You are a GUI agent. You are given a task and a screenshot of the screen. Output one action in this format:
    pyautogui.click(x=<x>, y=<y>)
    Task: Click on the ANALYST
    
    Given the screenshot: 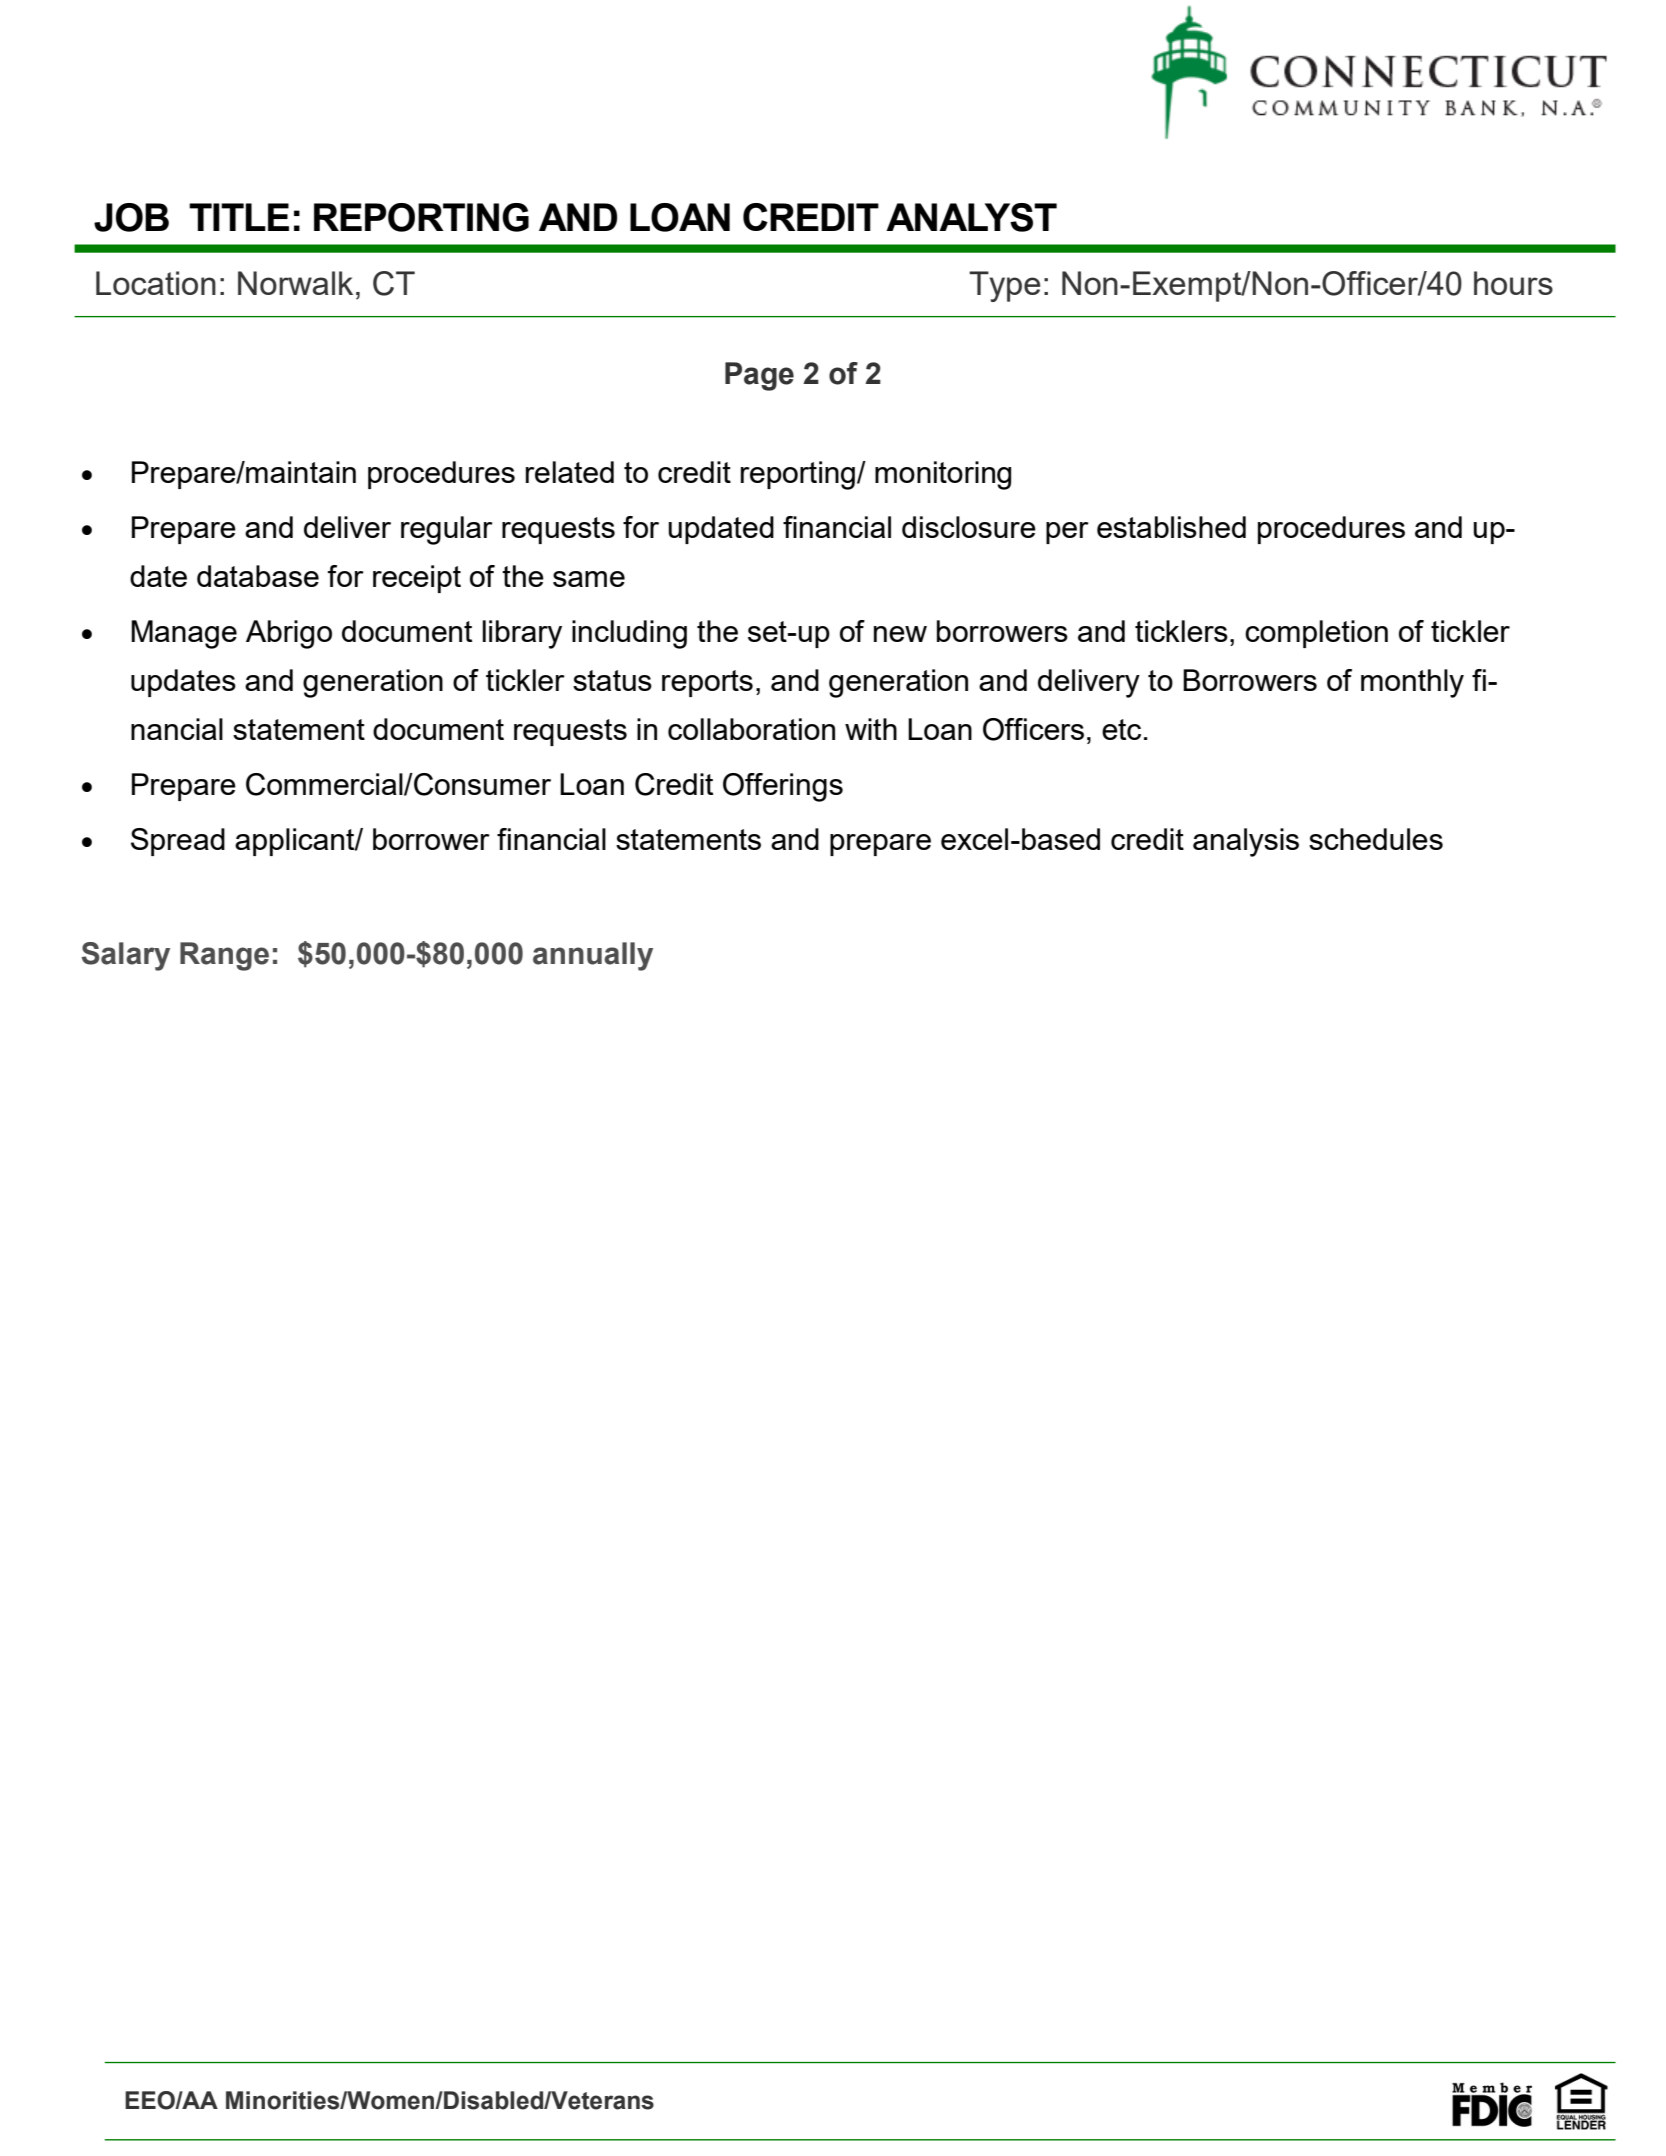 What is the action you would take?
    pyautogui.click(x=971, y=217)
